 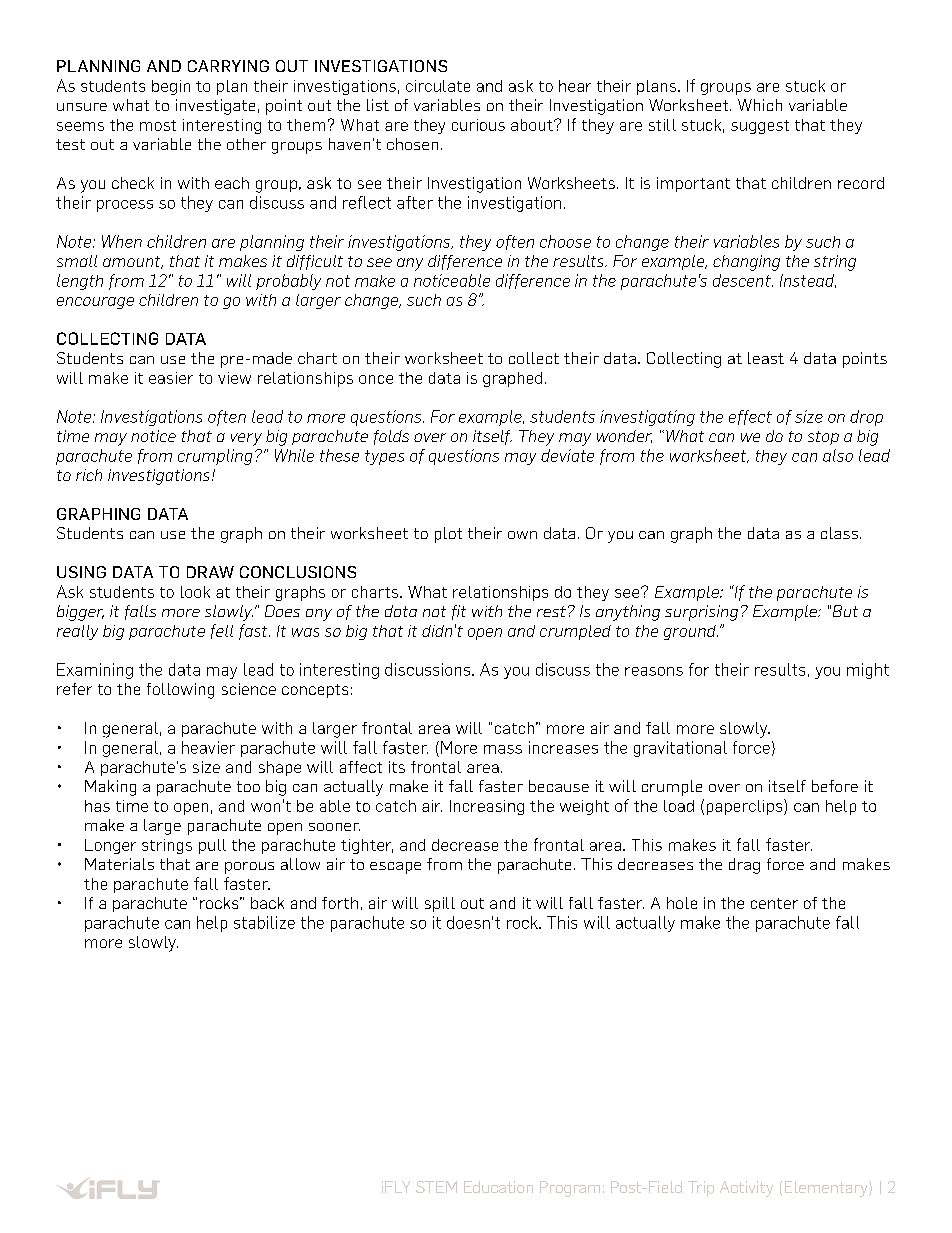 What do you see at coordinates (838, 455) in the screenshot?
I see `also` at bounding box center [838, 455].
